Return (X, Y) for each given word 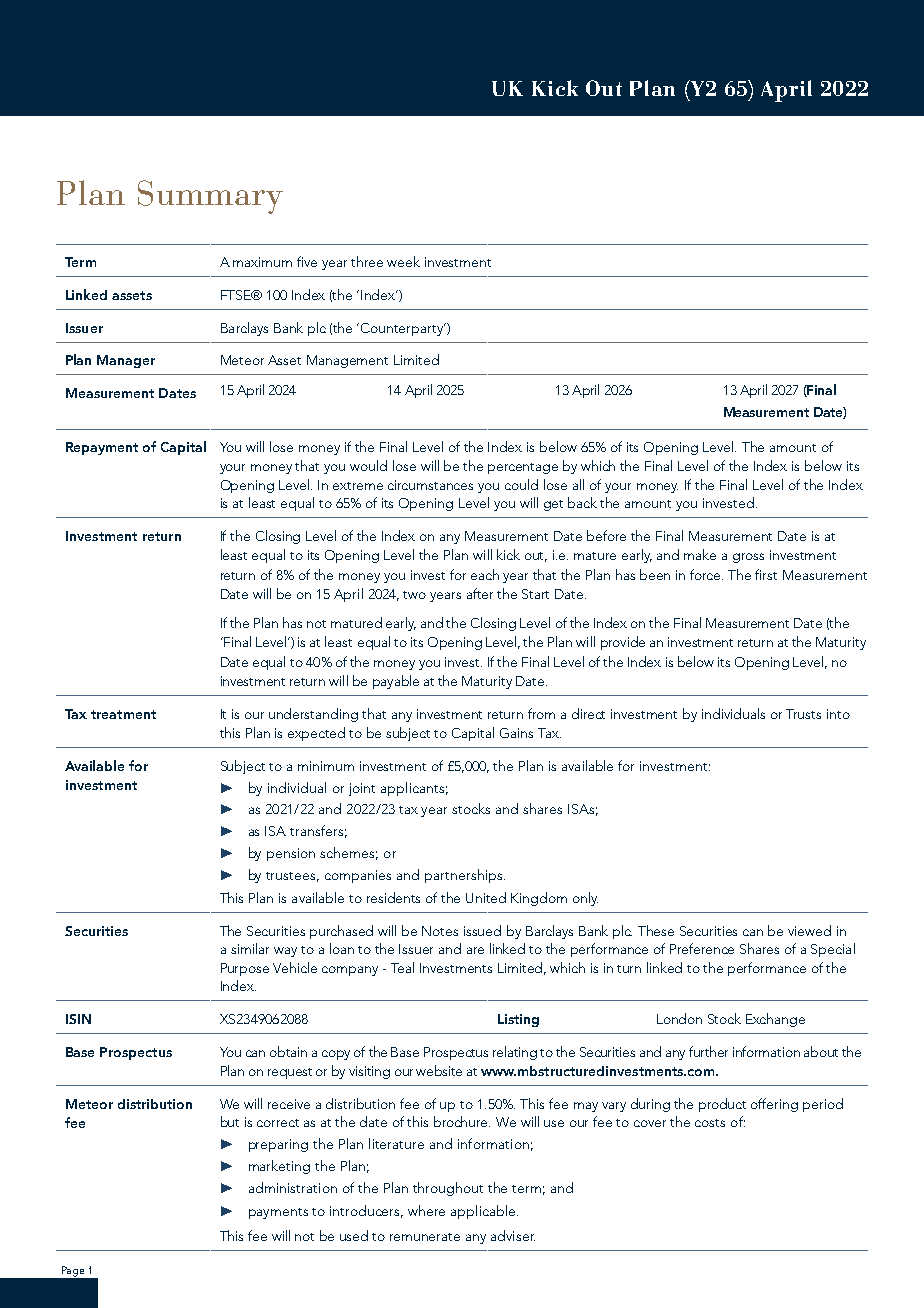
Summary (210, 197)
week (403, 261)
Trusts (803, 714)
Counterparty (403, 329)
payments (278, 1213)
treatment (123, 714)
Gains (516, 733)
